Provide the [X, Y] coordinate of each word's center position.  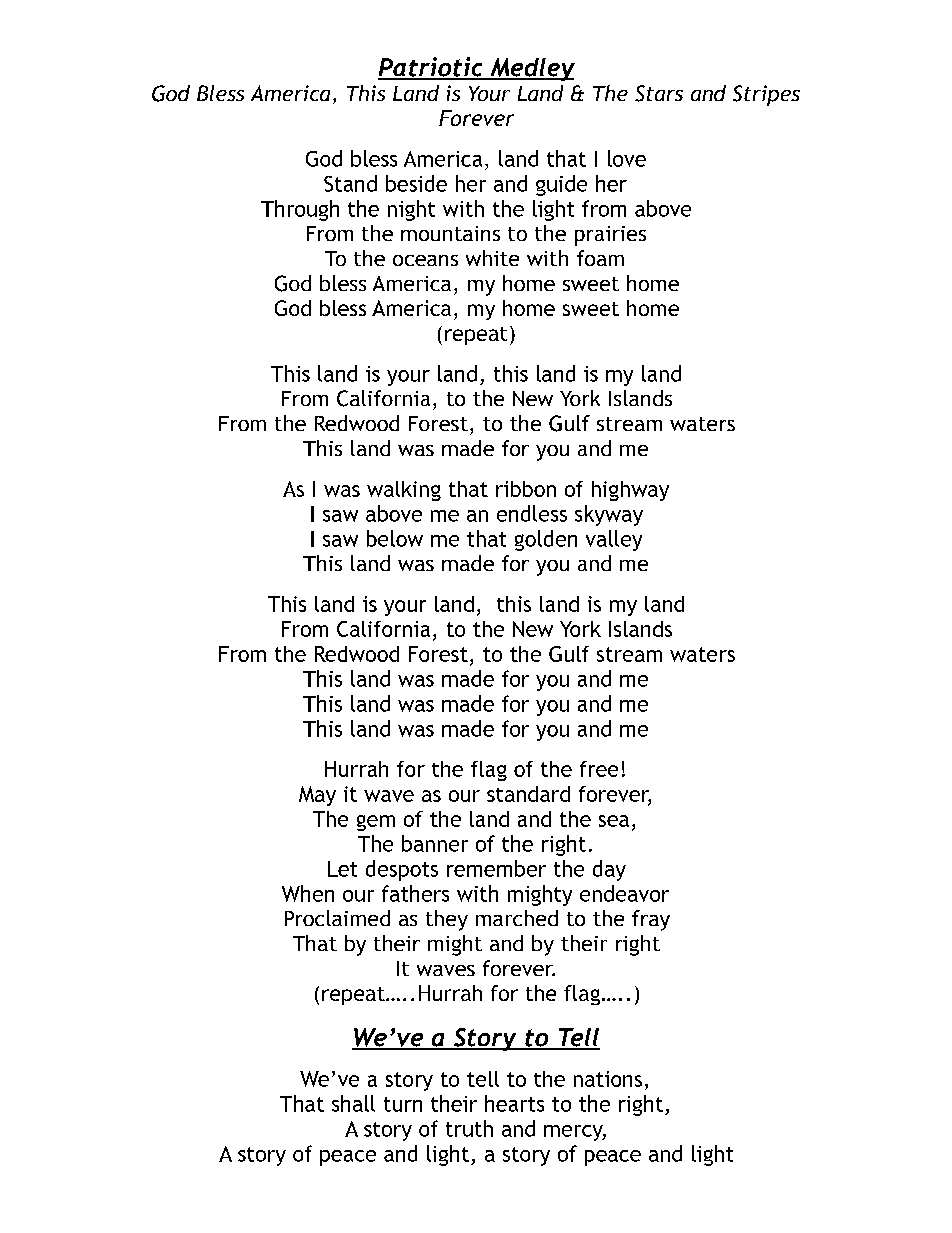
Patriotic [431, 68]
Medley [531, 69]
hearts [514, 1103]
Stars [659, 93]
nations [608, 1079]
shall [353, 1103]
